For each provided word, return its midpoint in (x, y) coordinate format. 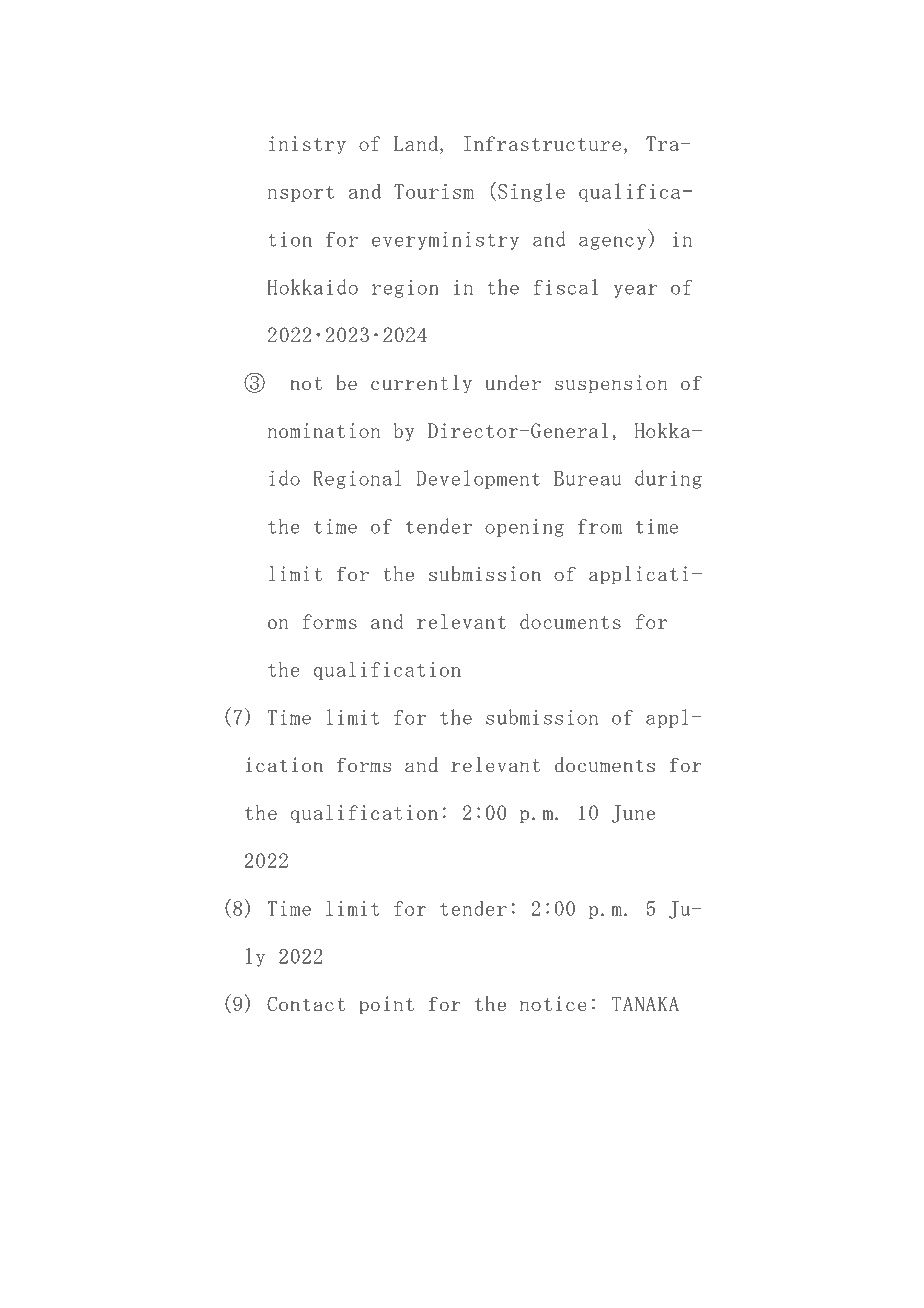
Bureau (588, 478)
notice (553, 1003)
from (600, 526)
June (633, 814)
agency (614, 243)
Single (531, 192)
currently (421, 384)
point (386, 1005)
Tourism (434, 191)
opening (524, 528)
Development (478, 479)
